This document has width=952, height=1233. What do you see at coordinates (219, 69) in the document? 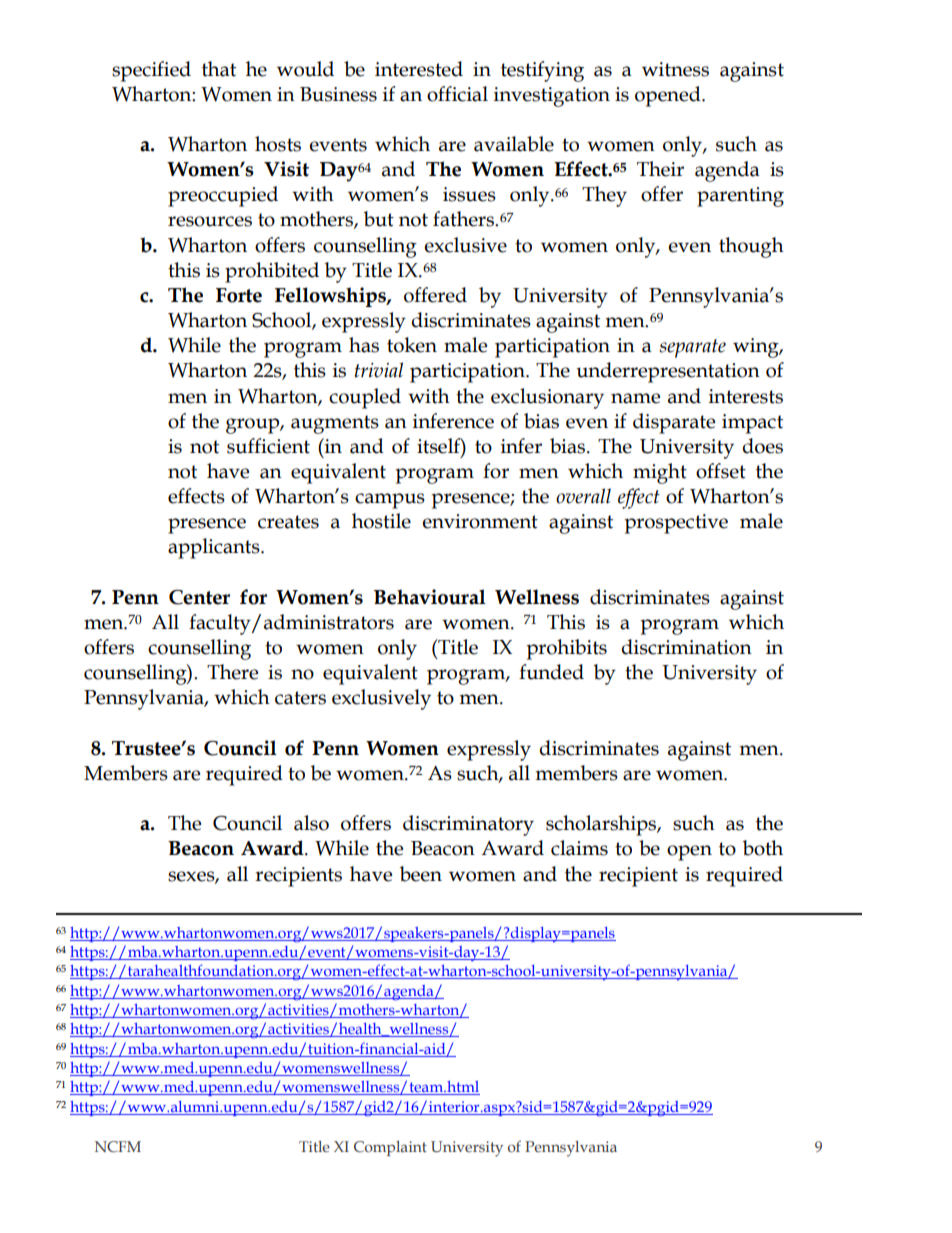
I see `that` at bounding box center [219, 69].
